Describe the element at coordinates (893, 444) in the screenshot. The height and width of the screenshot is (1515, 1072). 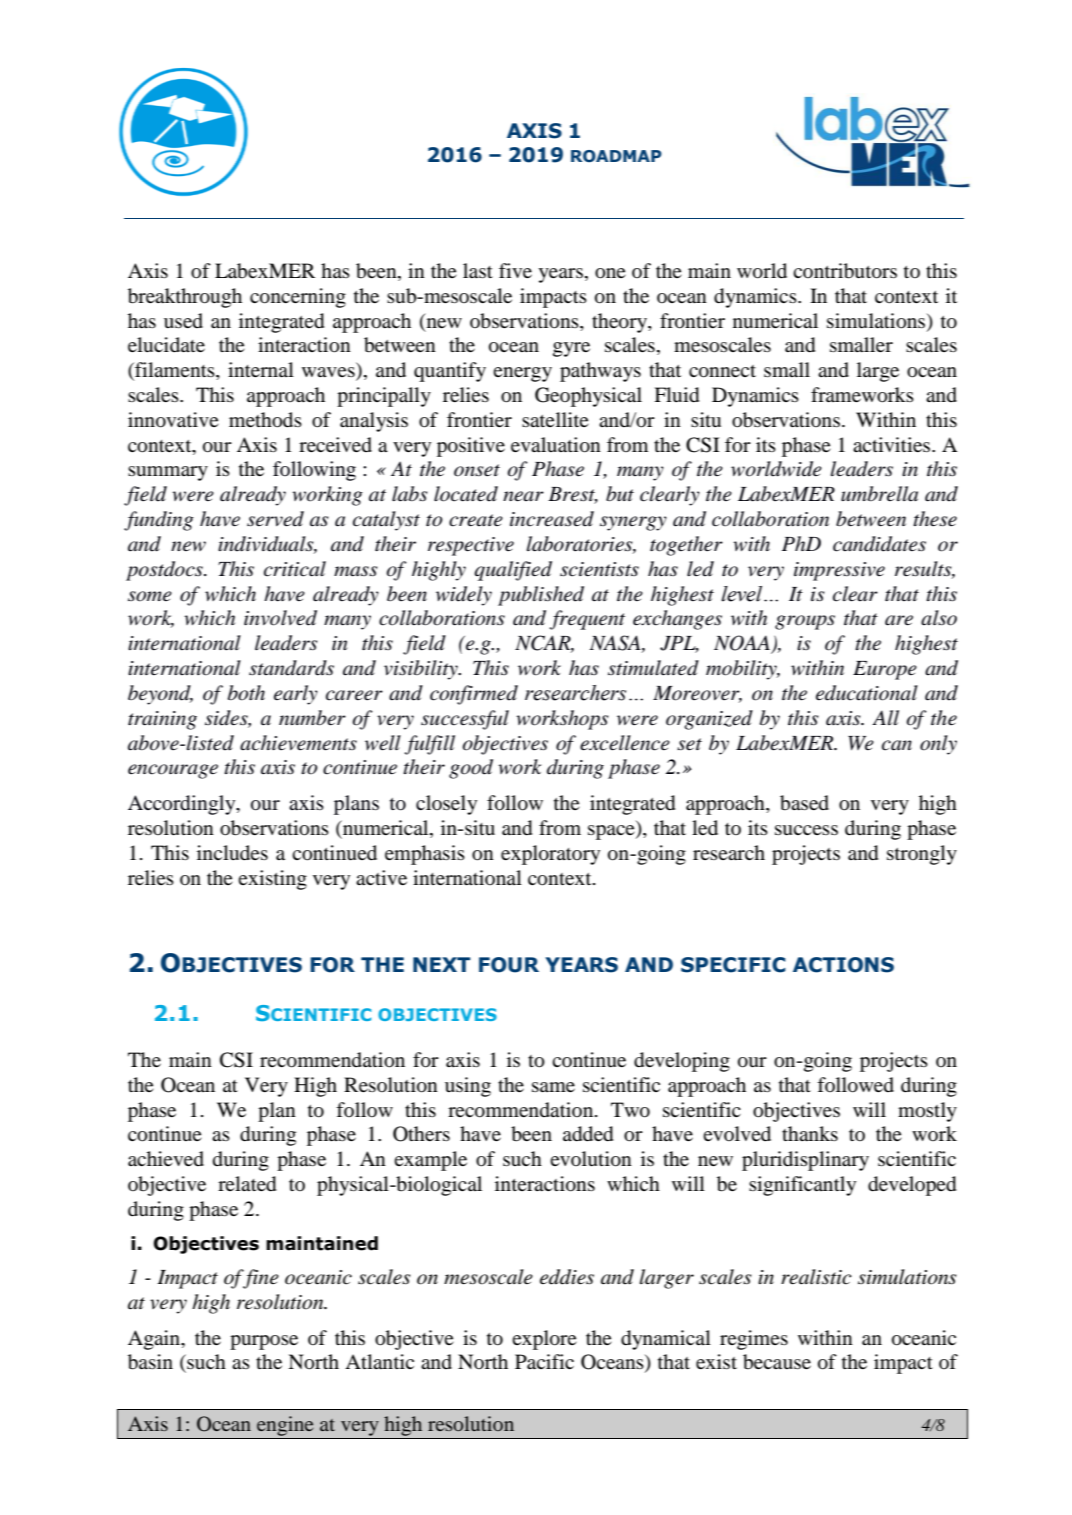
I see `activities` at that location.
